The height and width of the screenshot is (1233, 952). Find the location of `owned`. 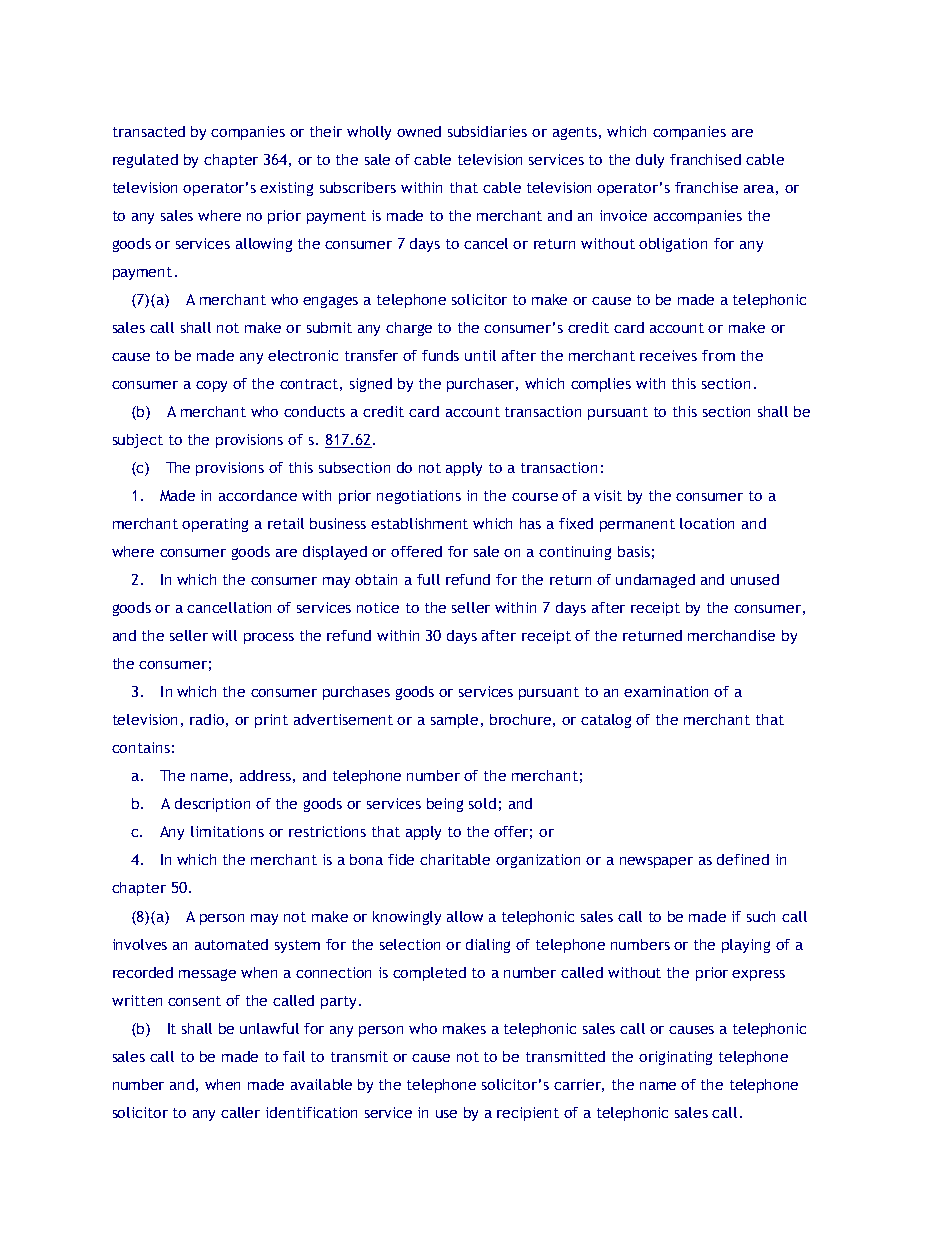

owned is located at coordinates (419, 131).
